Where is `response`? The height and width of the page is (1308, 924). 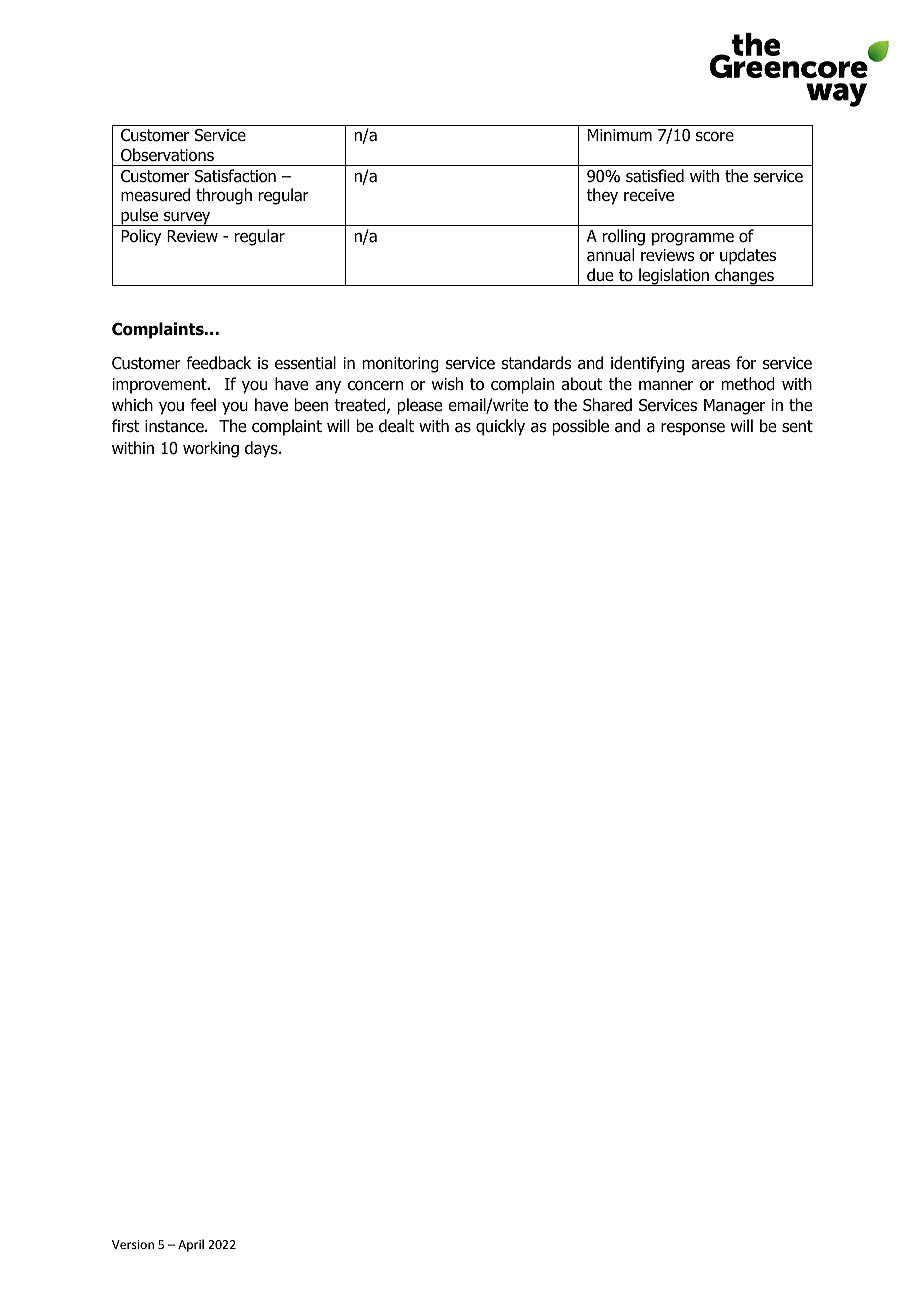
response is located at coordinates (693, 429).
